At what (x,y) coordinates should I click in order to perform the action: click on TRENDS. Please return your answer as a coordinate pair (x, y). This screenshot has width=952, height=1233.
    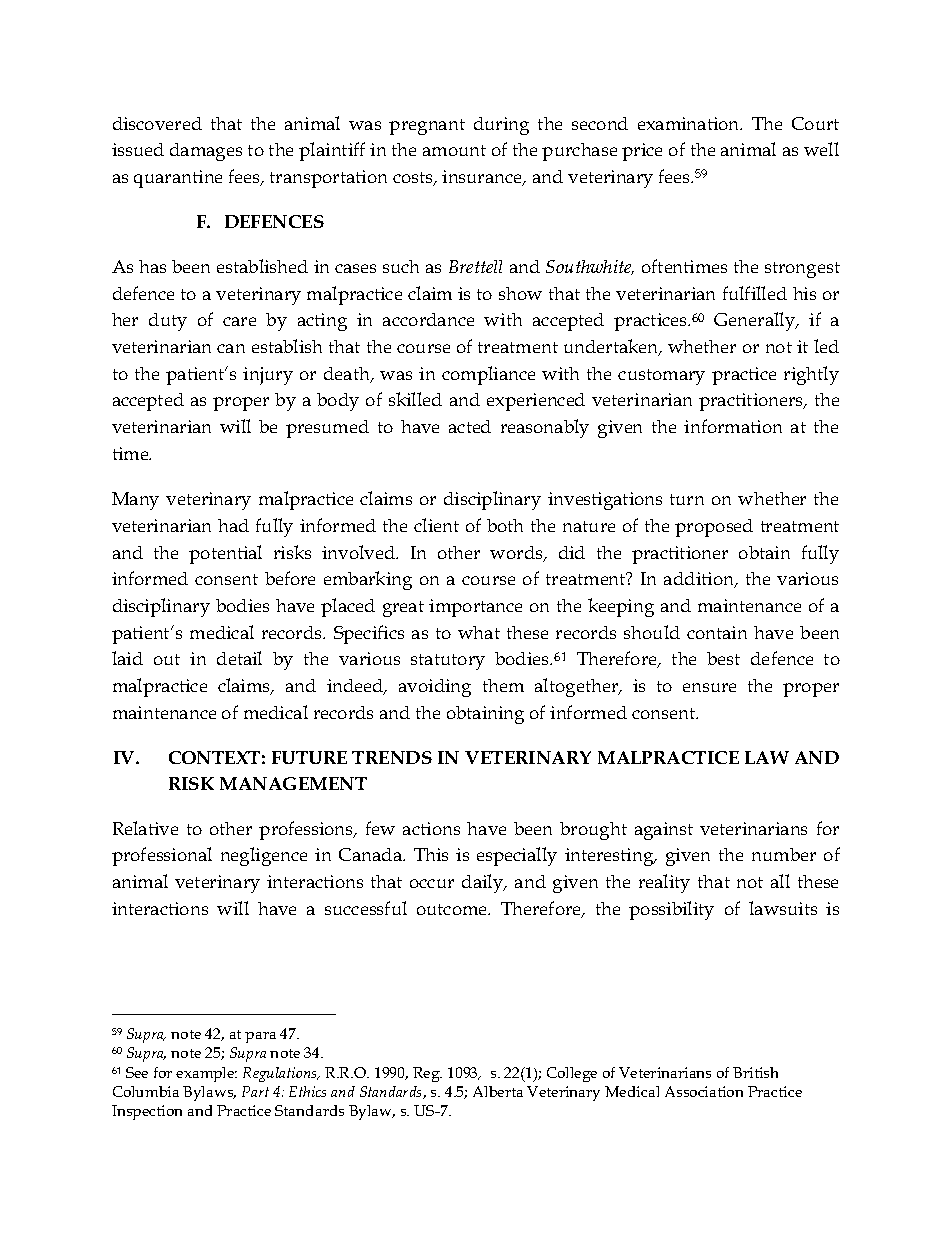
    Looking at the image, I should click on (392, 757).
